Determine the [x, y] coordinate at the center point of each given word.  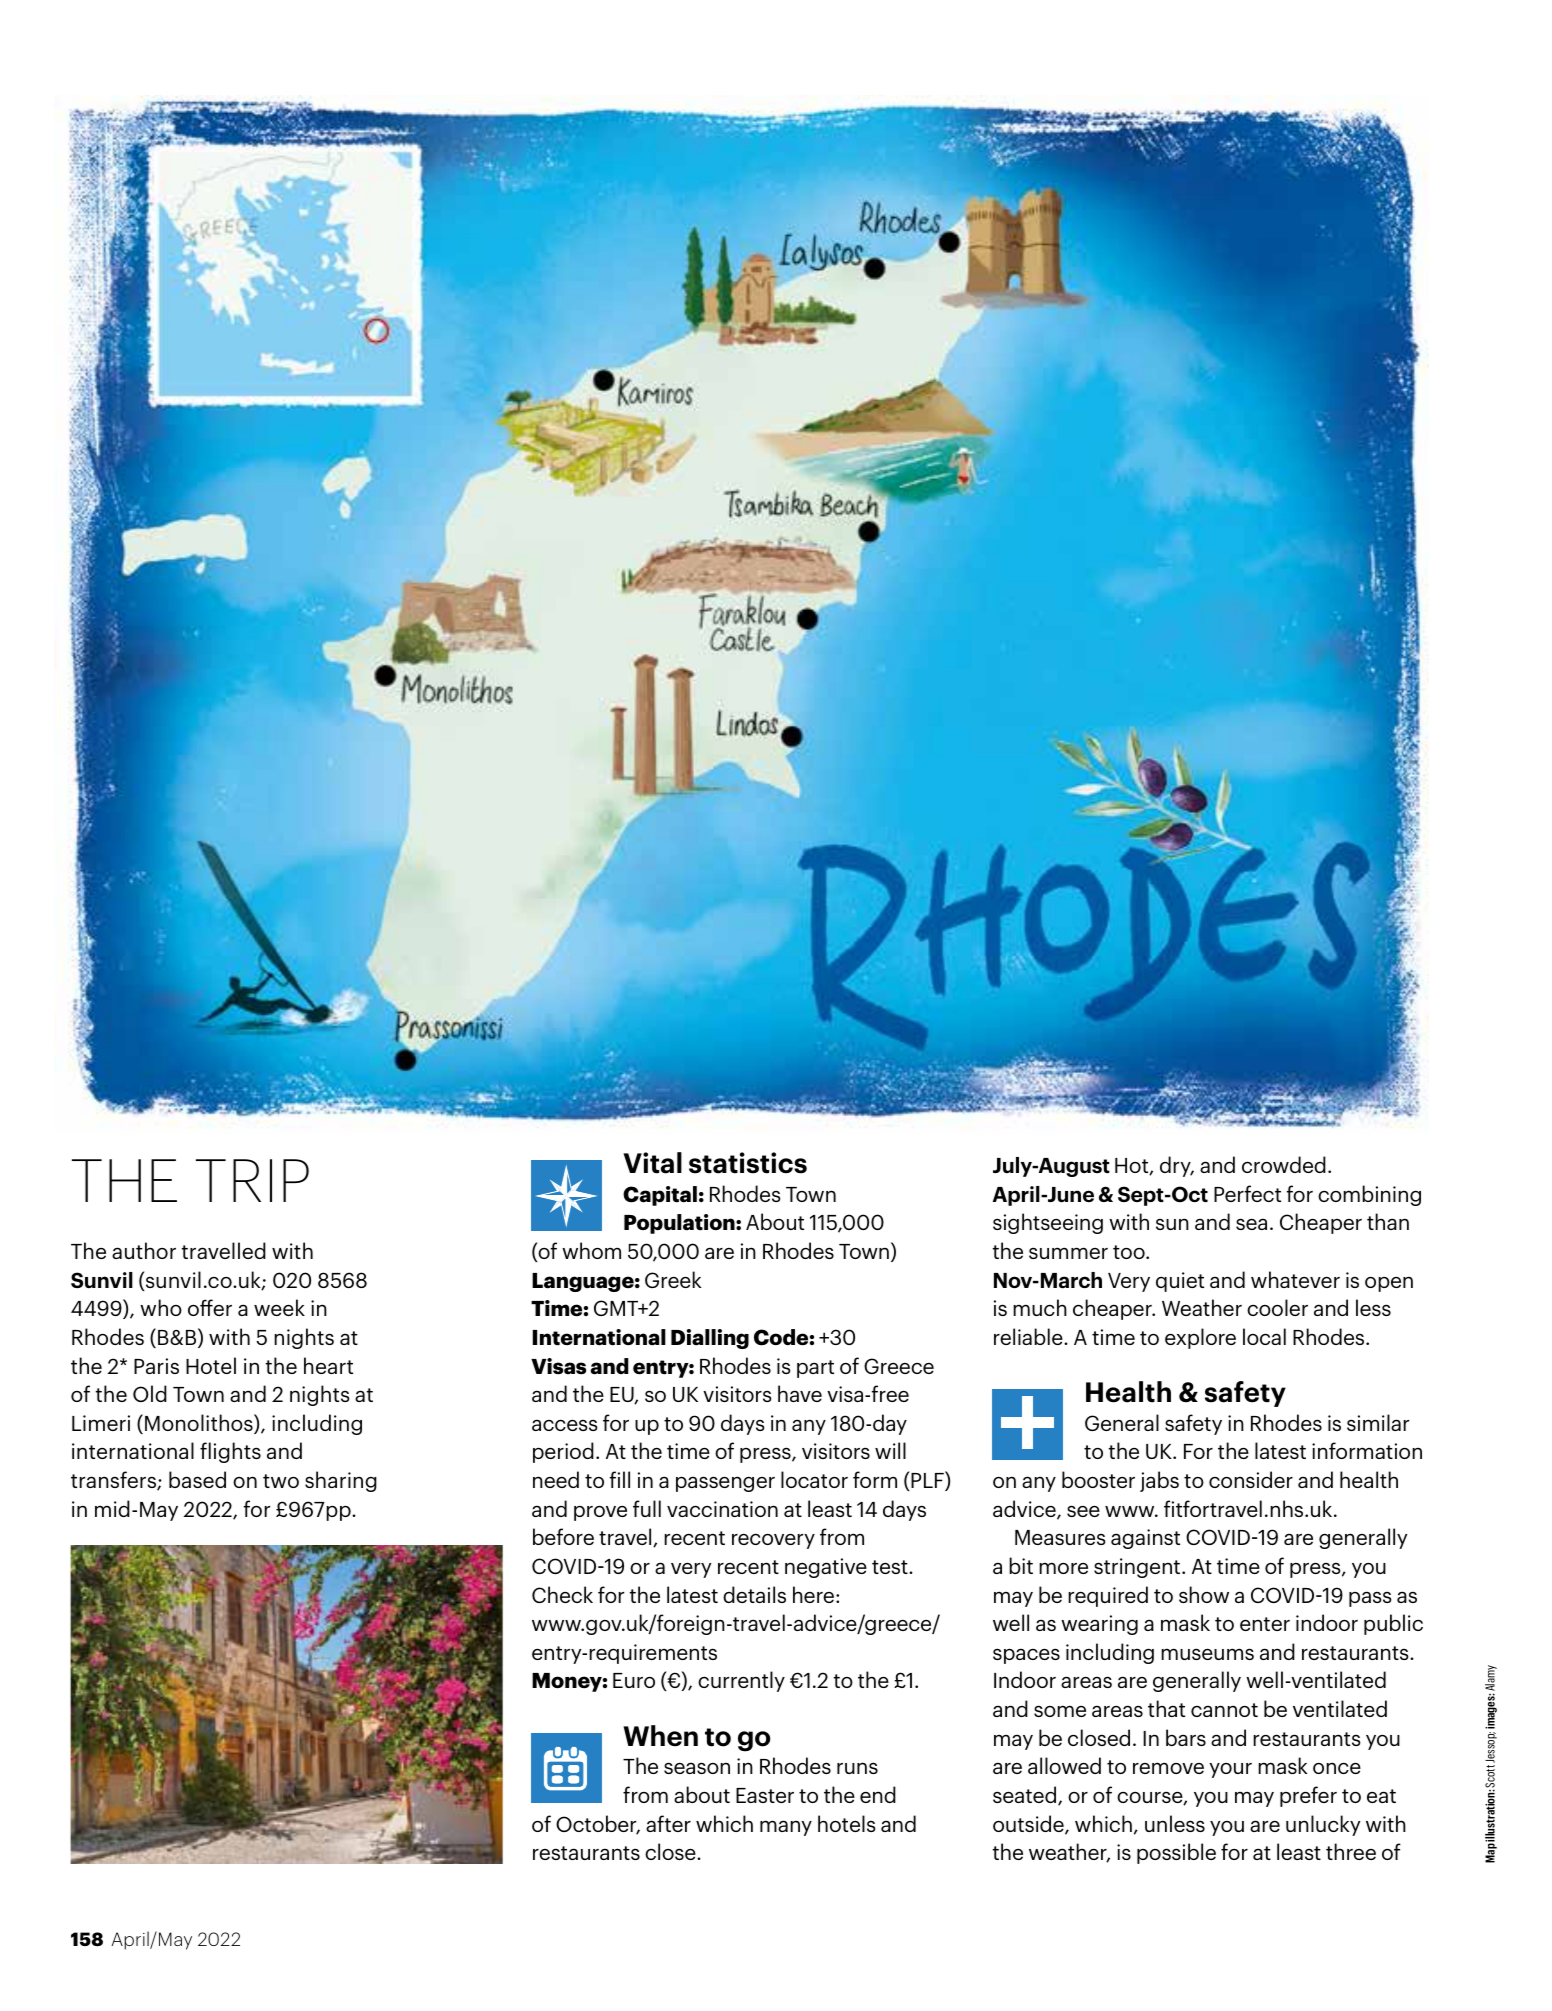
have [800, 1393]
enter [1265, 1624]
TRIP [252, 1180]
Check [562, 1594]
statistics [748, 1163]
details [754, 1594]
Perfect [1247, 1193]
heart [328, 1365]
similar [1378, 1422]
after [668, 1823]
